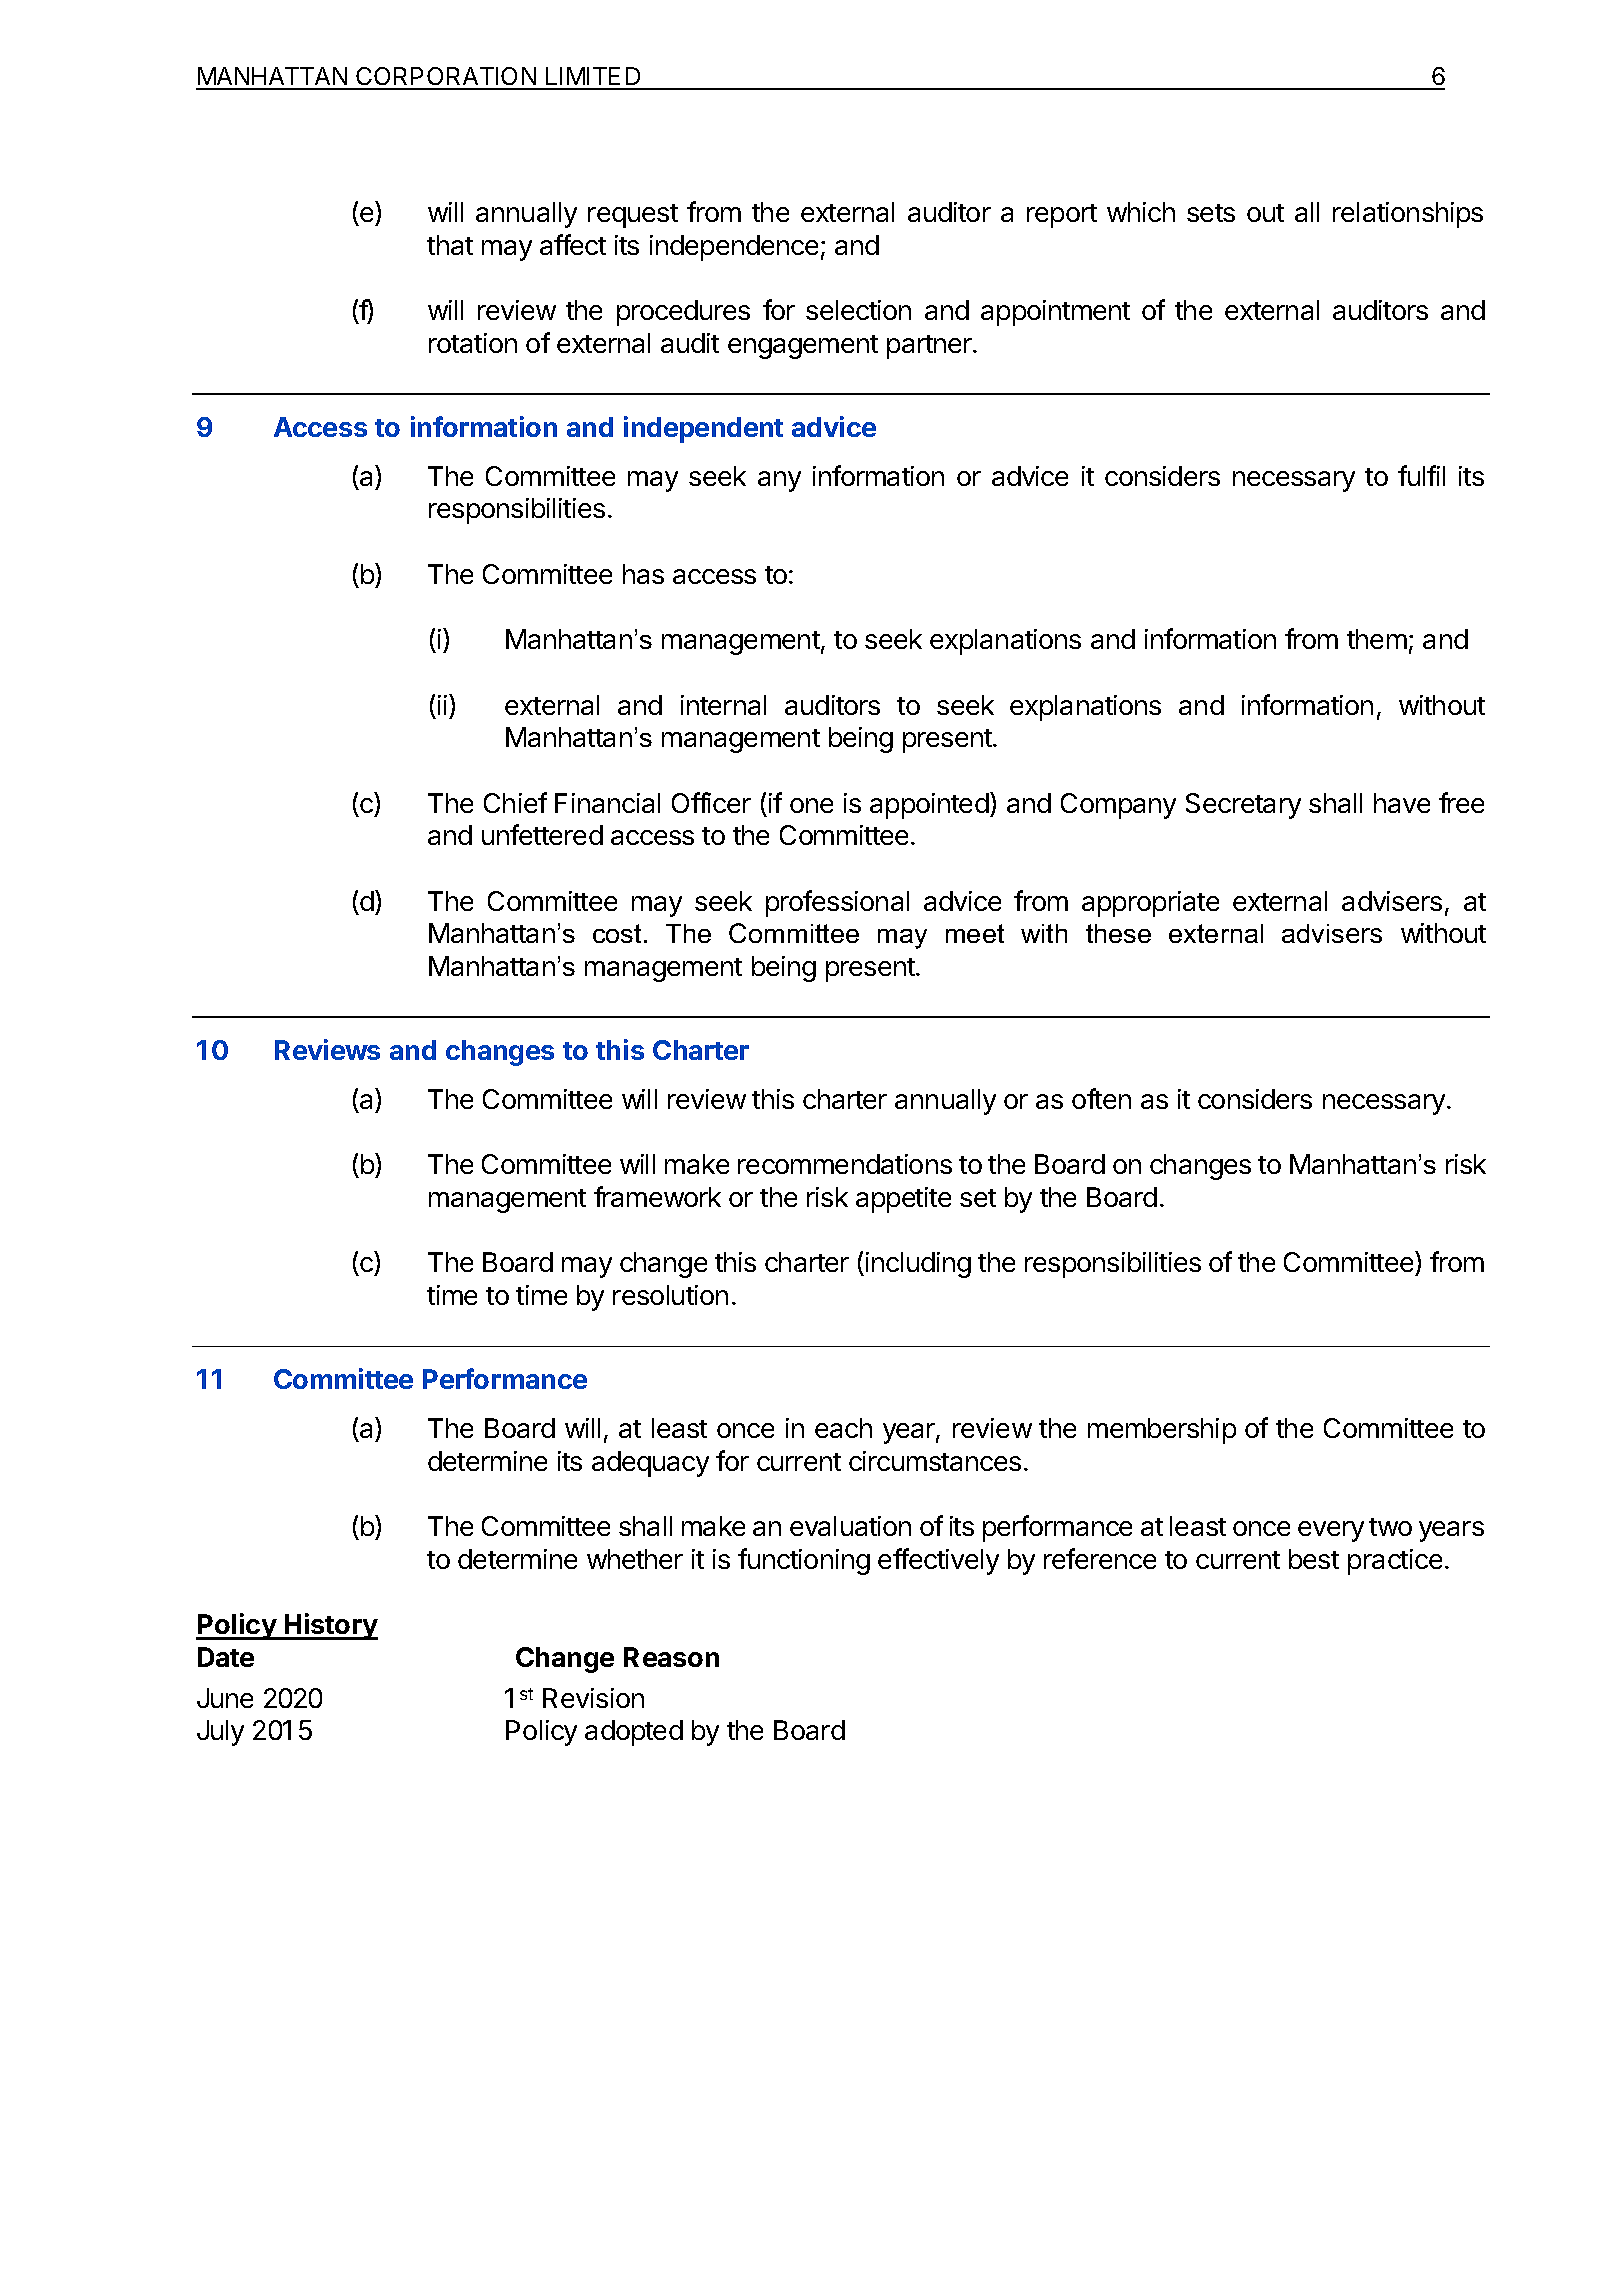  What do you see at coordinates (330, 1626) in the screenshot?
I see `History` at bounding box center [330, 1626].
